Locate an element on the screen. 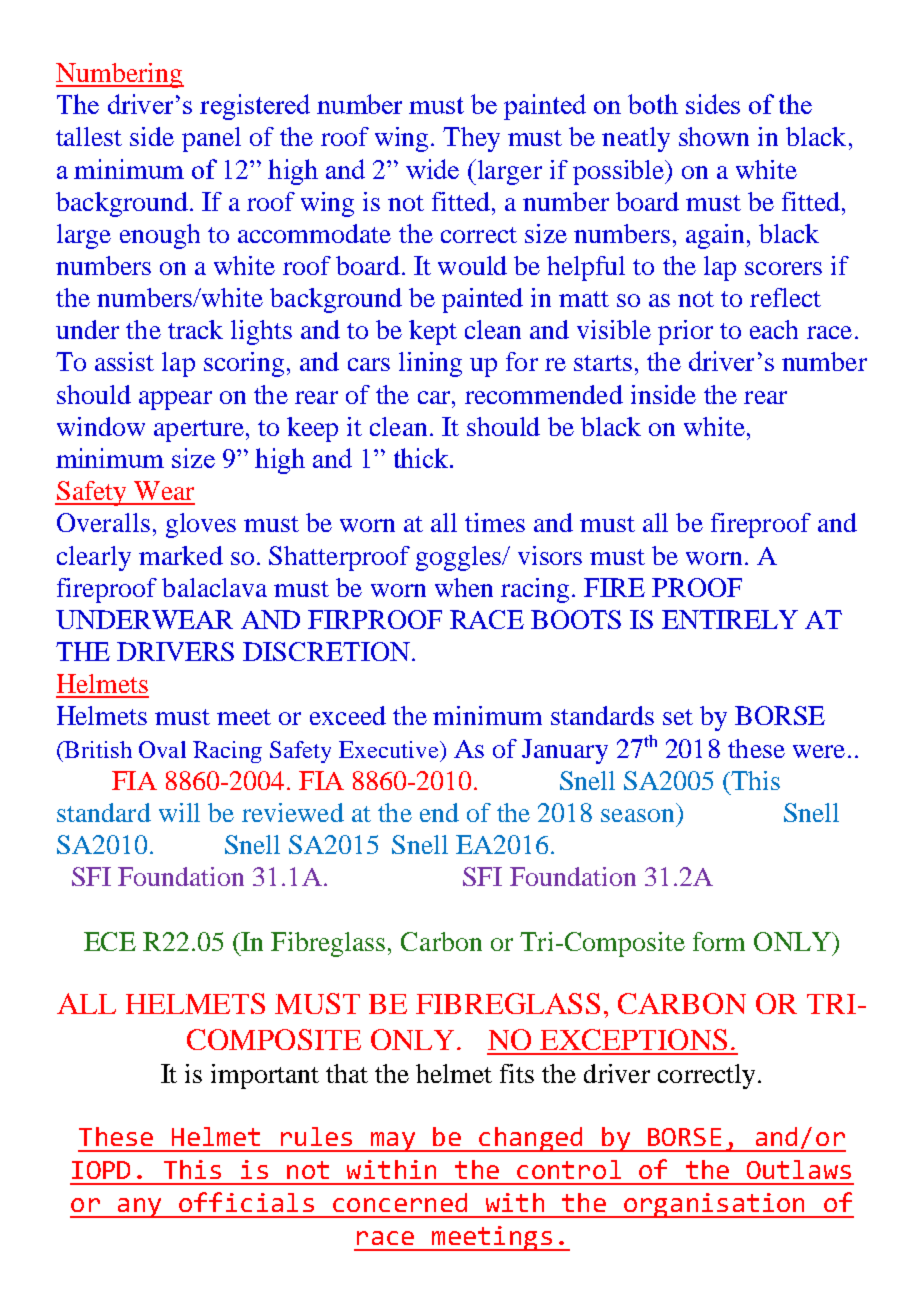 This screenshot has height=1308, width=924. kept is located at coordinates (433, 332).
